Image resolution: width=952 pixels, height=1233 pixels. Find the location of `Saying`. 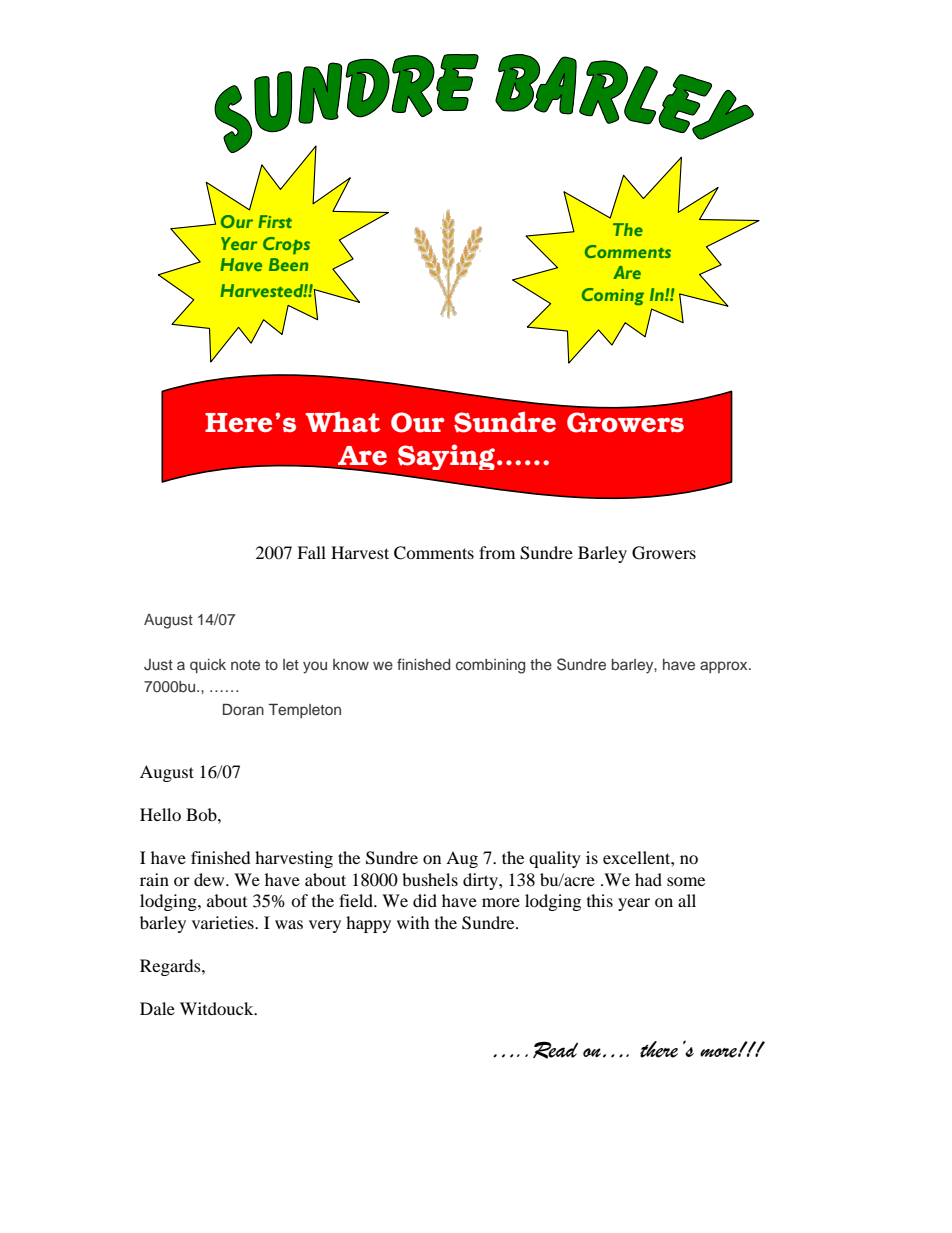

Saying is located at coordinates (448, 457).
